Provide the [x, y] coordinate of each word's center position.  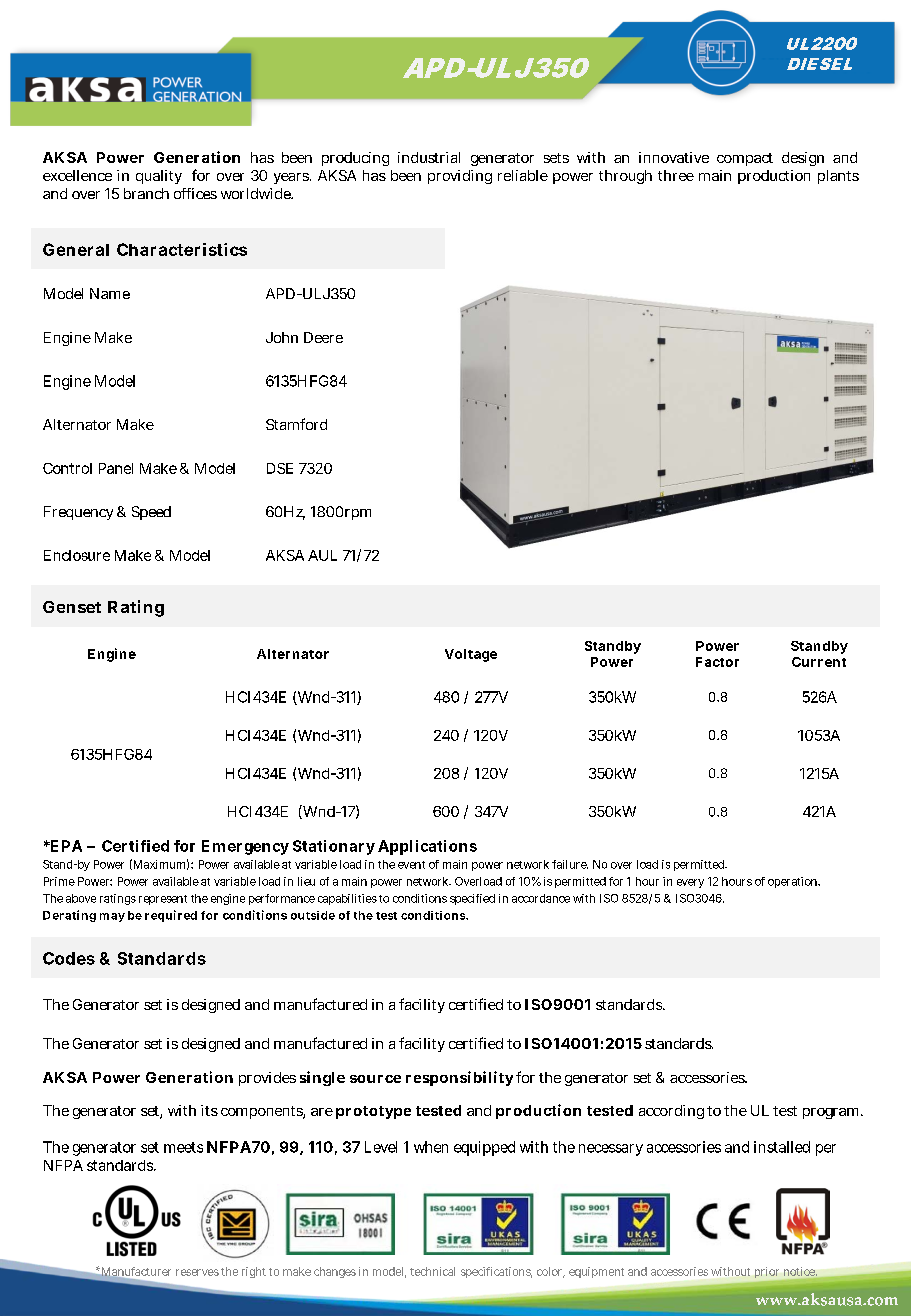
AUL [322, 555]
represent [163, 900]
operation [794, 882]
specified [472, 899]
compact [745, 159]
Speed [151, 513]
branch [146, 193]
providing [460, 177]
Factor [717, 662]
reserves [197, 1272]
